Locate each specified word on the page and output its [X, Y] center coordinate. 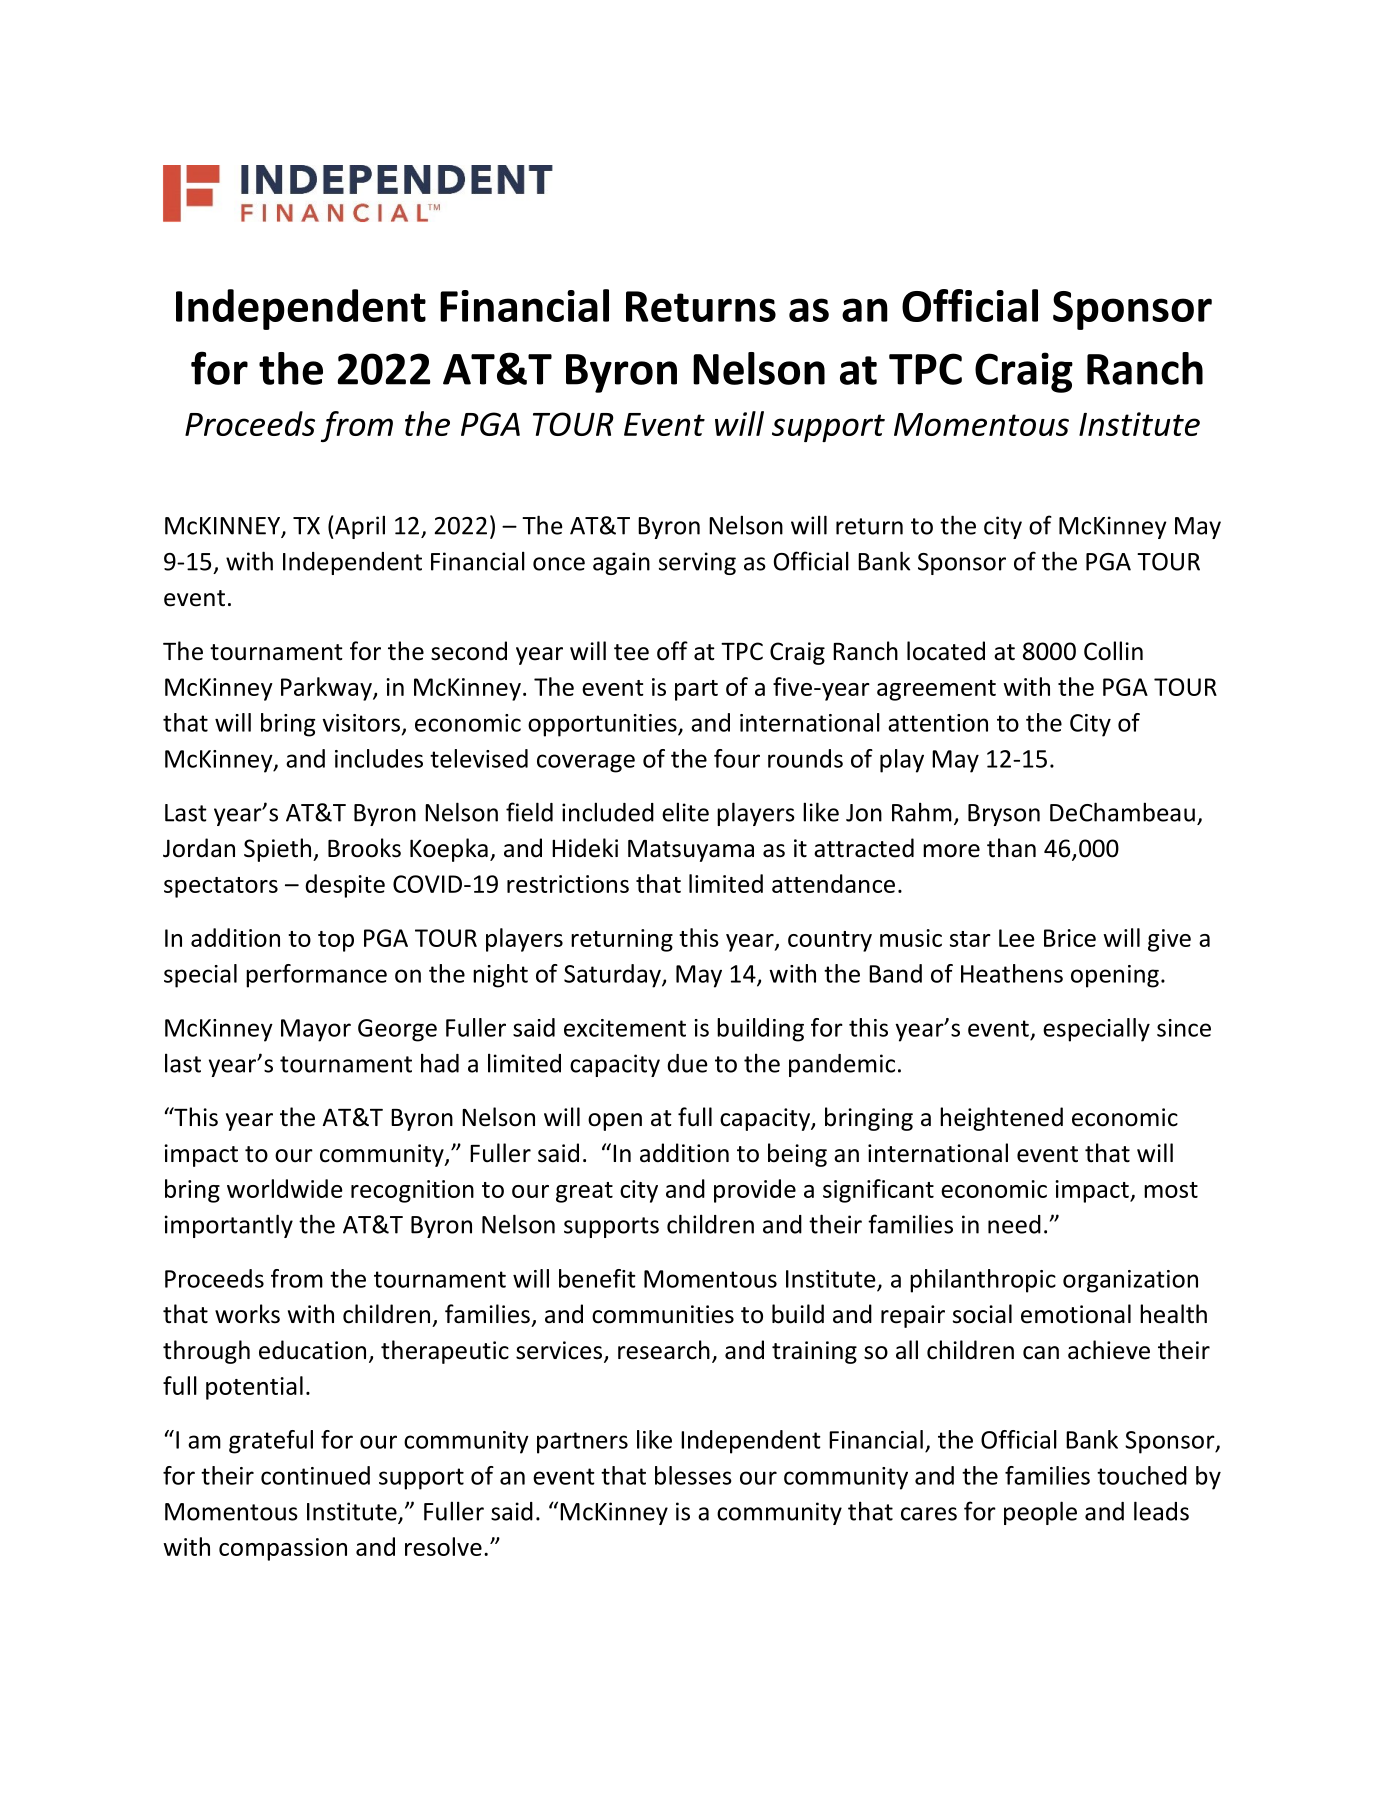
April [359, 527]
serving [697, 563]
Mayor [316, 1030]
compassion [283, 1549]
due [687, 1063]
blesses [693, 1475]
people [1040, 1513]
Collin [1113, 651]
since [1184, 1028]
